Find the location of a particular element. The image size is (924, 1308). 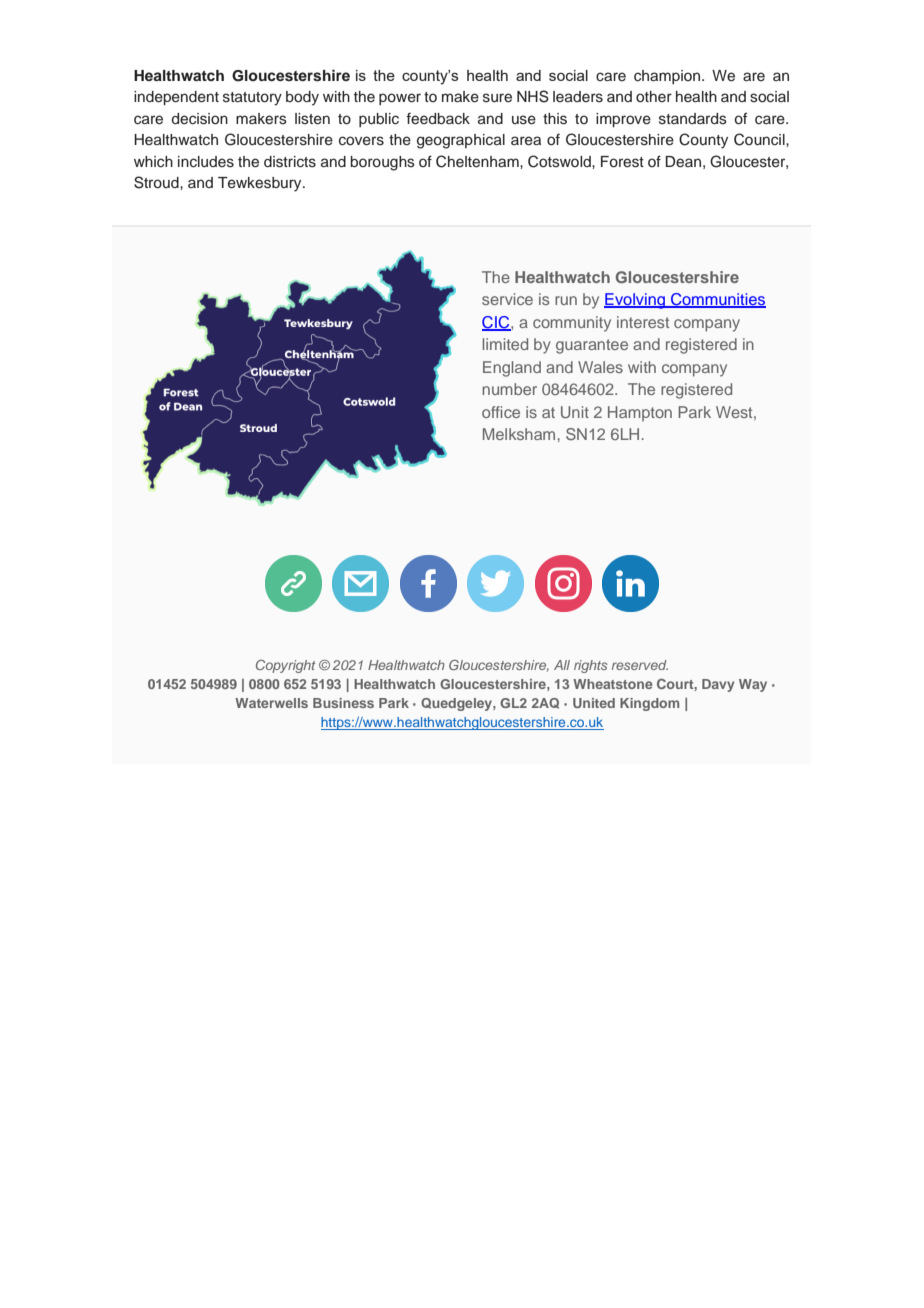

All is located at coordinates (562, 665).
